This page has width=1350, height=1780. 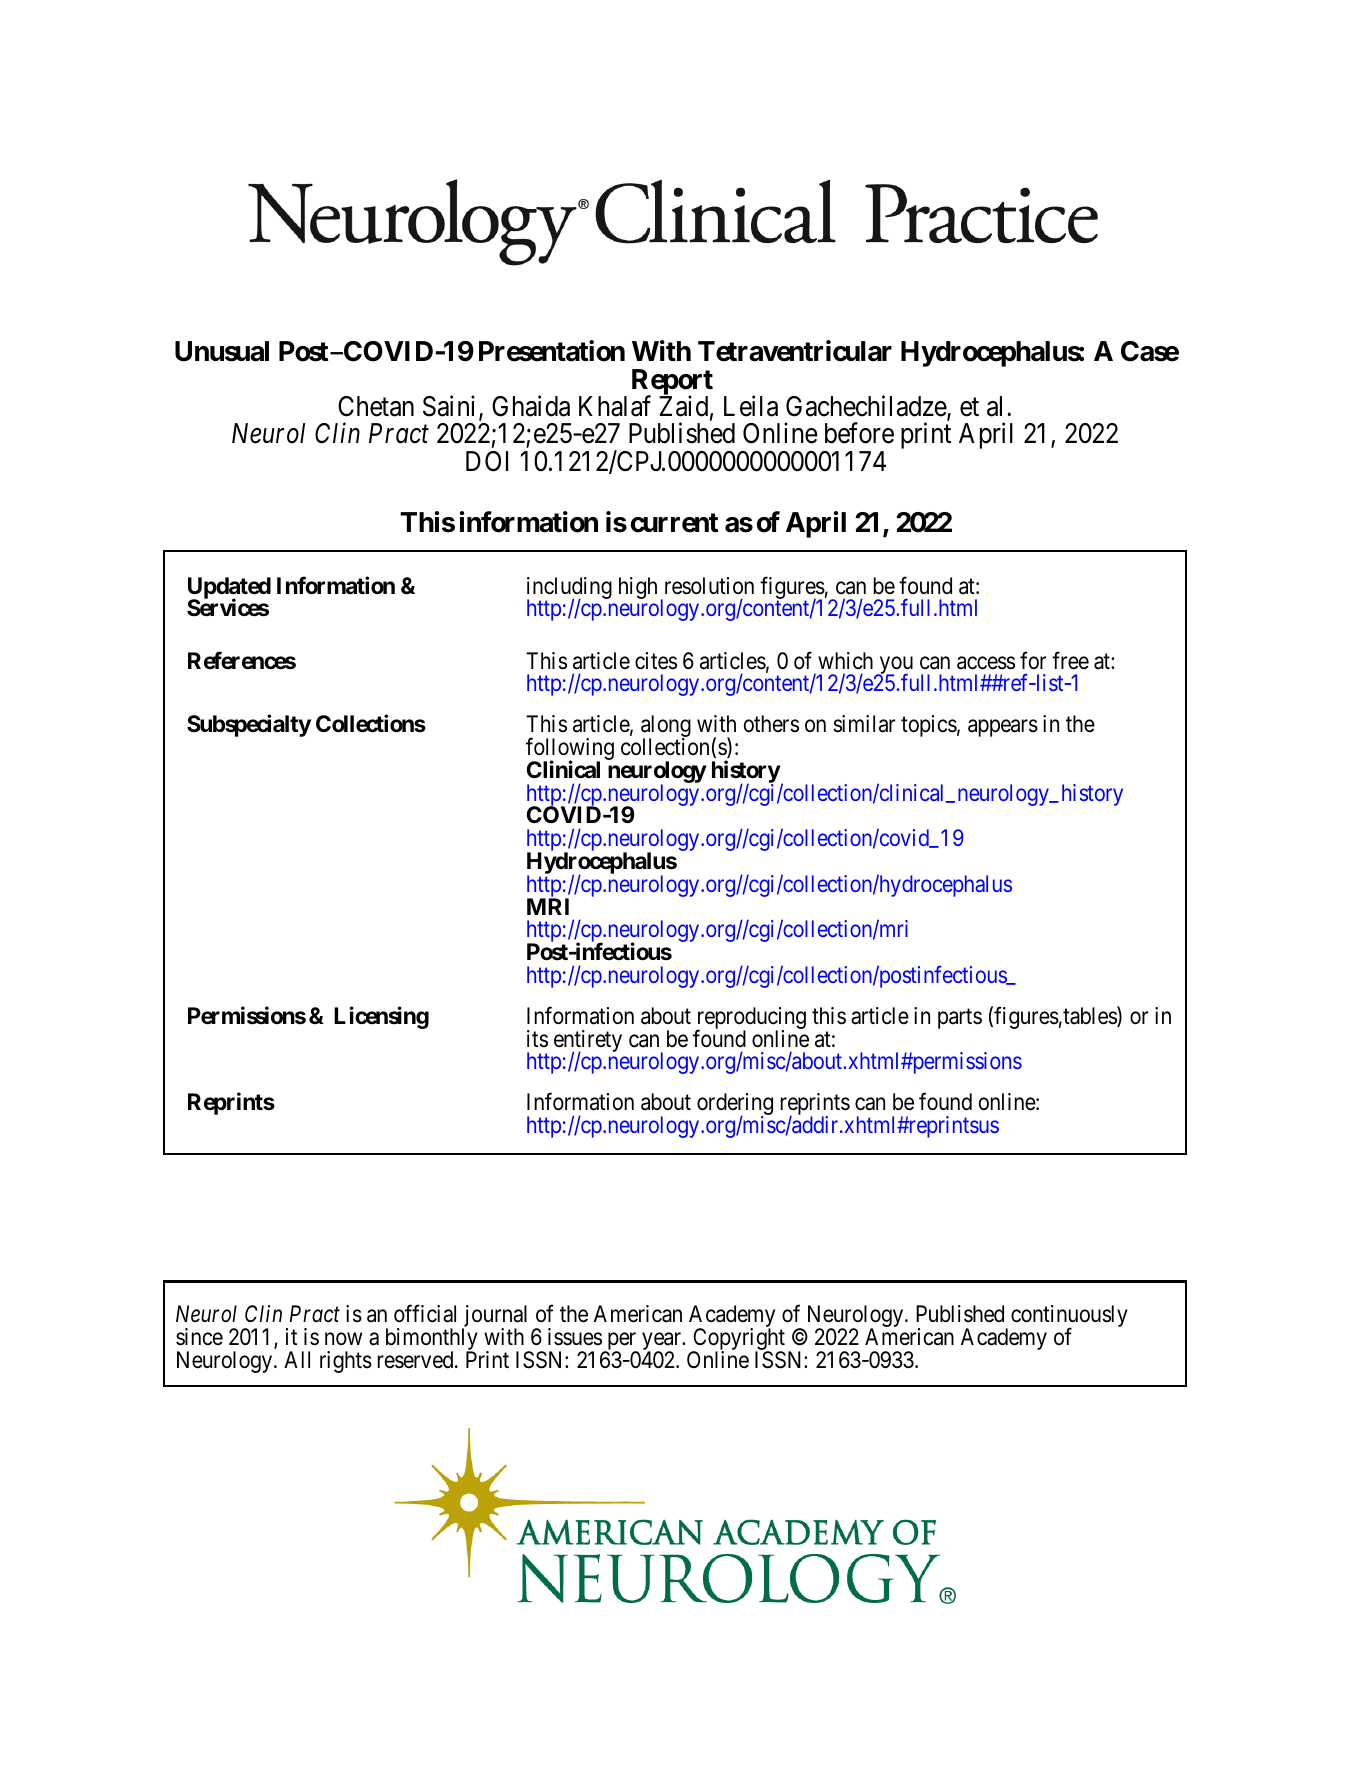 What do you see at coordinates (1069, 1317) in the page?
I see `continuously` at bounding box center [1069, 1317].
